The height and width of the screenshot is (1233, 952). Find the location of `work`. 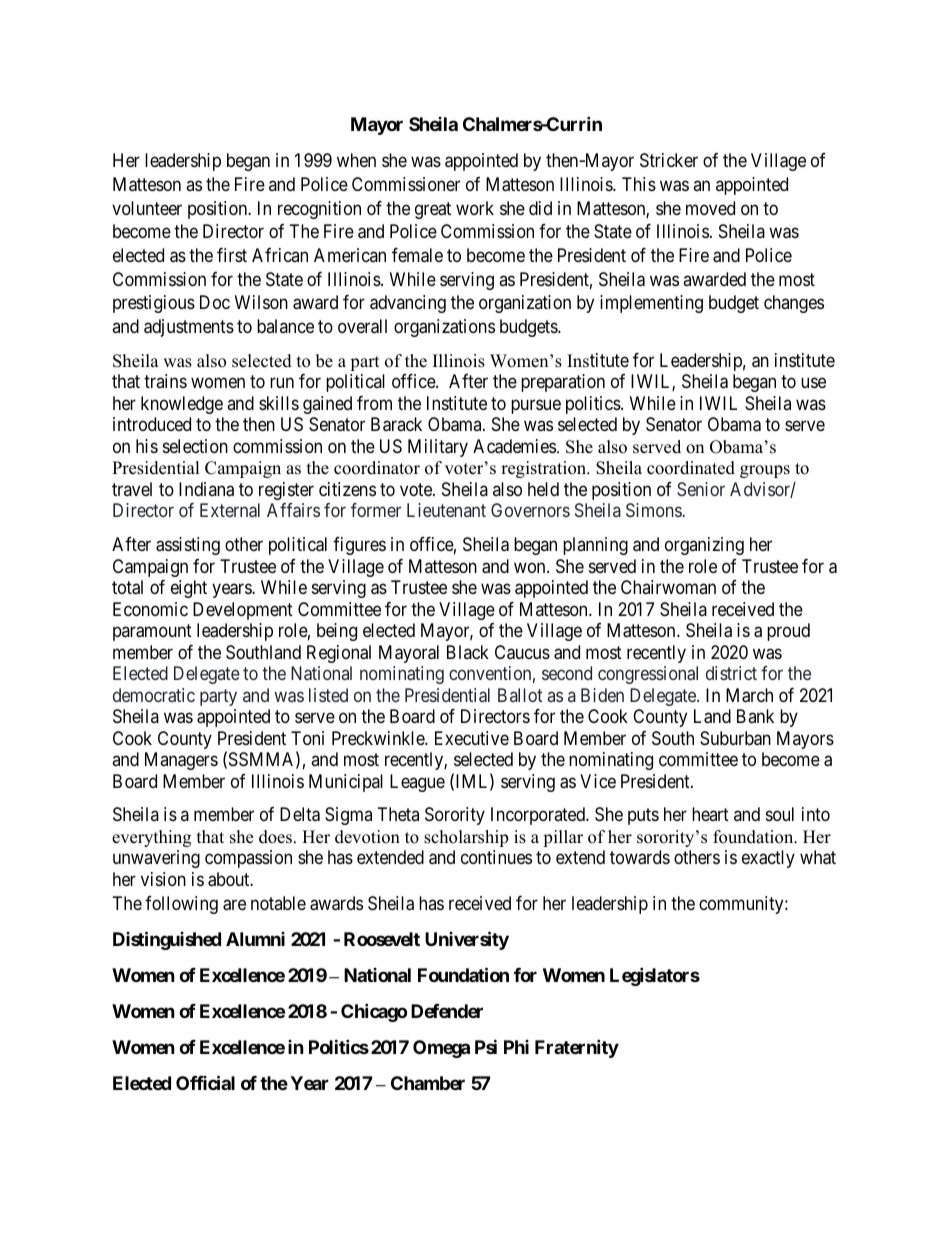

work is located at coordinates (475, 208).
